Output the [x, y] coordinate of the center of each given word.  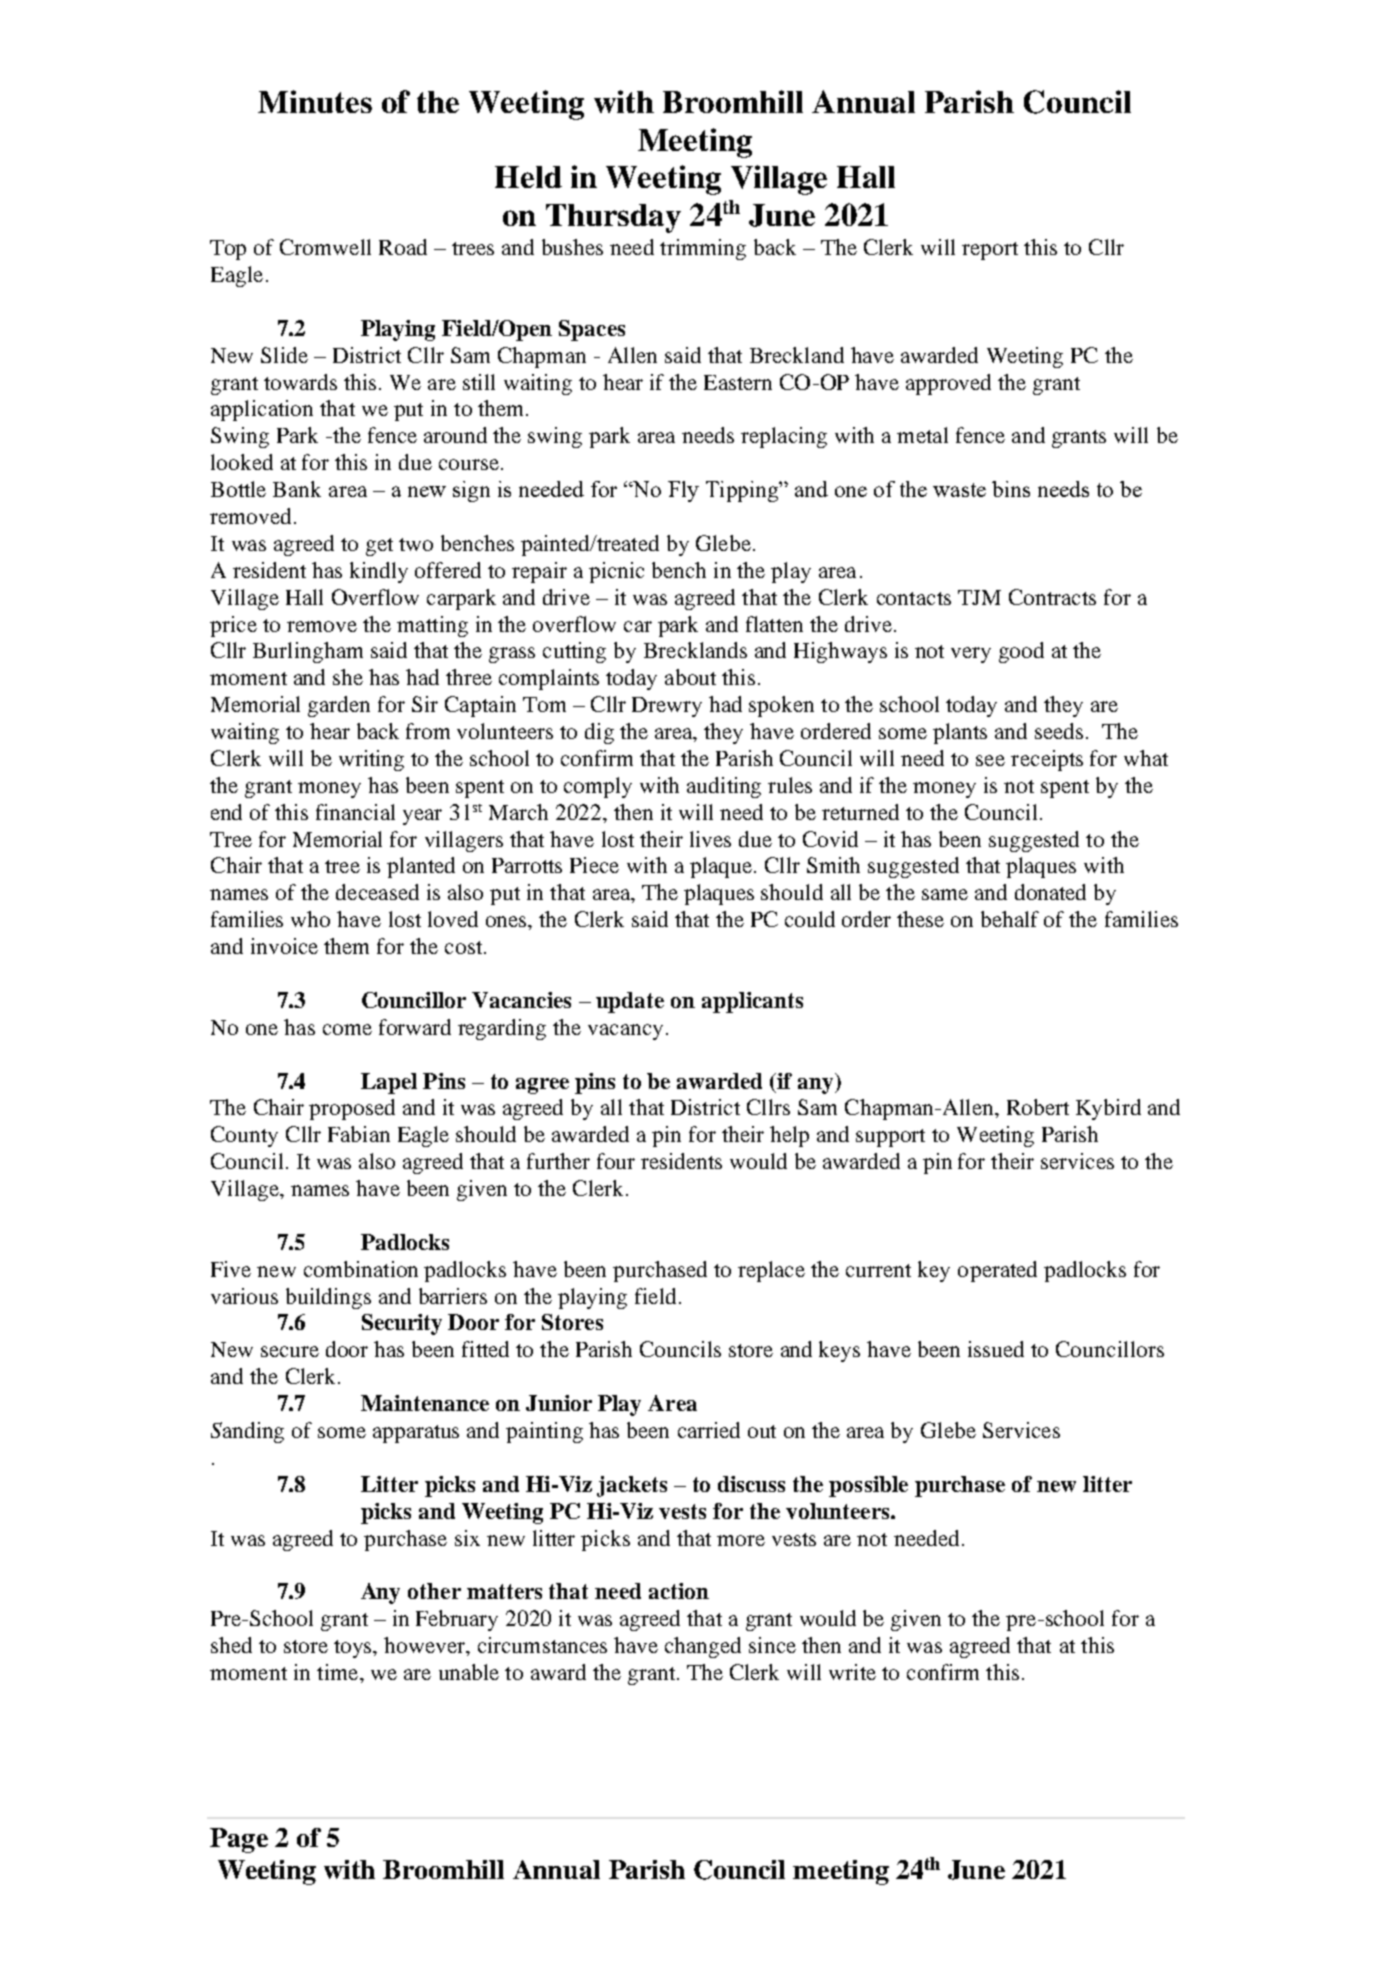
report [990, 251]
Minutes [315, 101]
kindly [379, 572]
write [852, 1672]
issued [996, 1349]
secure [290, 1351]
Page [239, 1840]
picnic [616, 572]
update [630, 1002]
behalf [1010, 919]
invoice [284, 946]
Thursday [613, 218]
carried [709, 1430]
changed [703, 1647]
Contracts [1052, 597]
